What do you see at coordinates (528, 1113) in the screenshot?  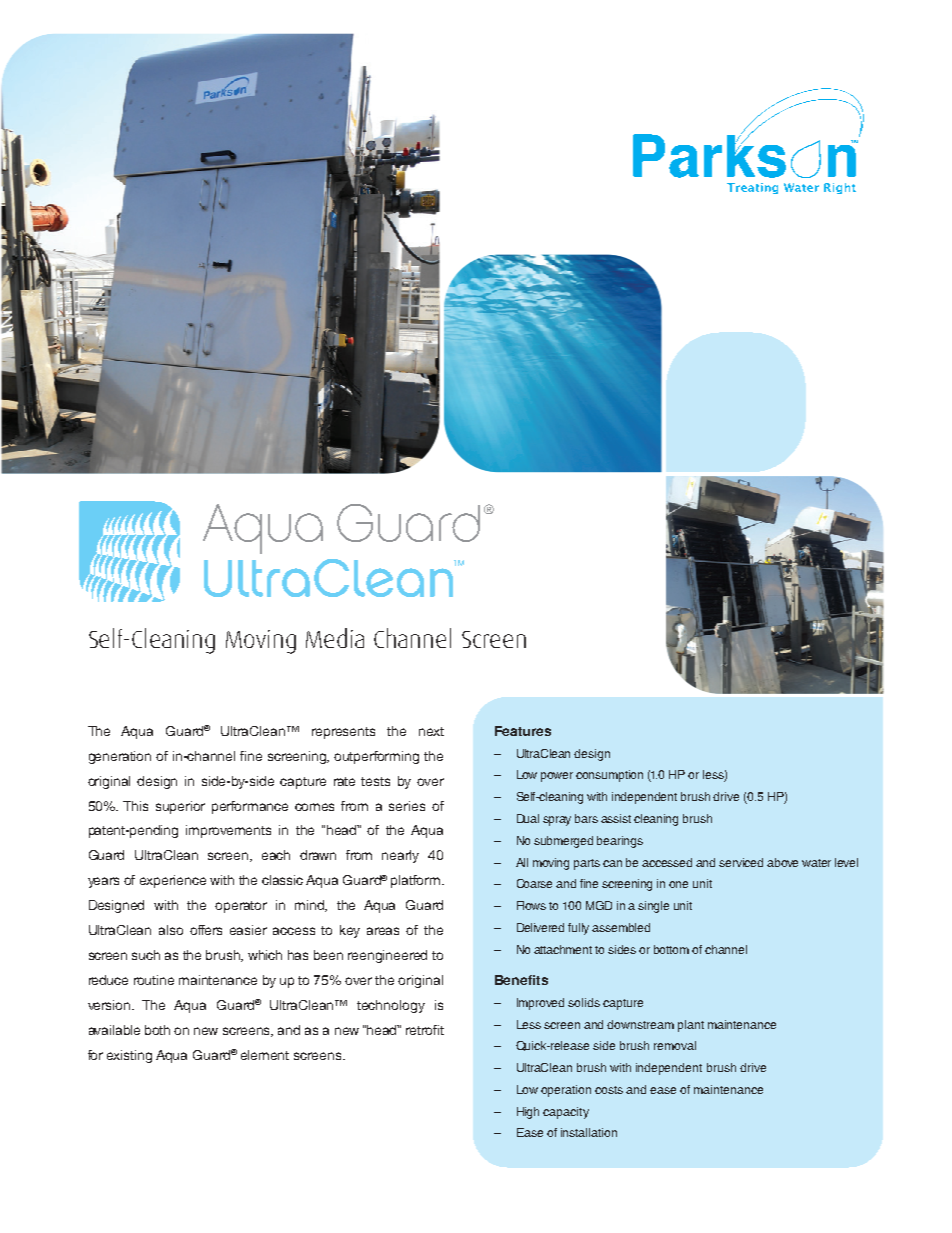 I see `High` at bounding box center [528, 1113].
